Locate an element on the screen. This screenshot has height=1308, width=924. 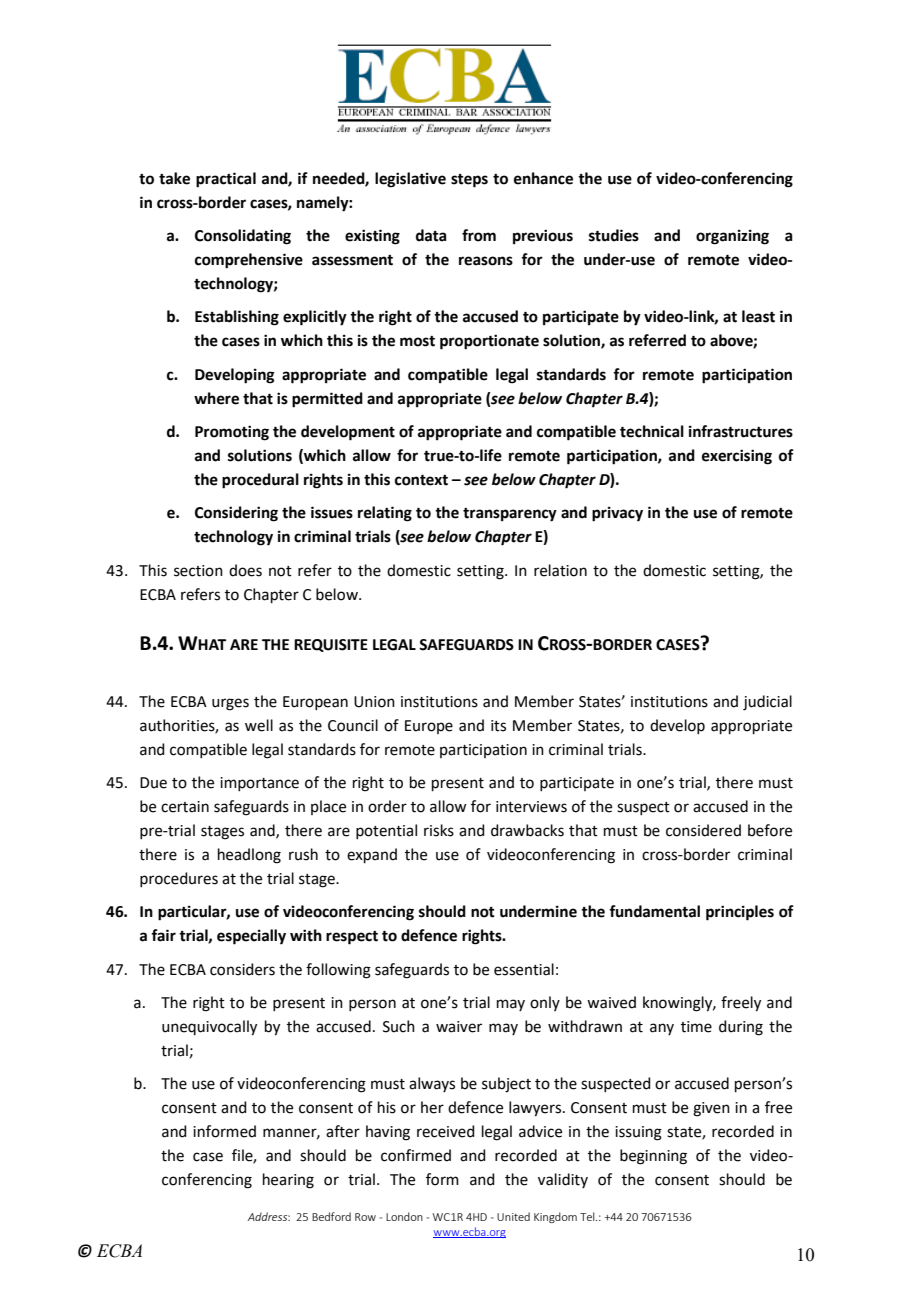
waiver is located at coordinates (459, 1027).
